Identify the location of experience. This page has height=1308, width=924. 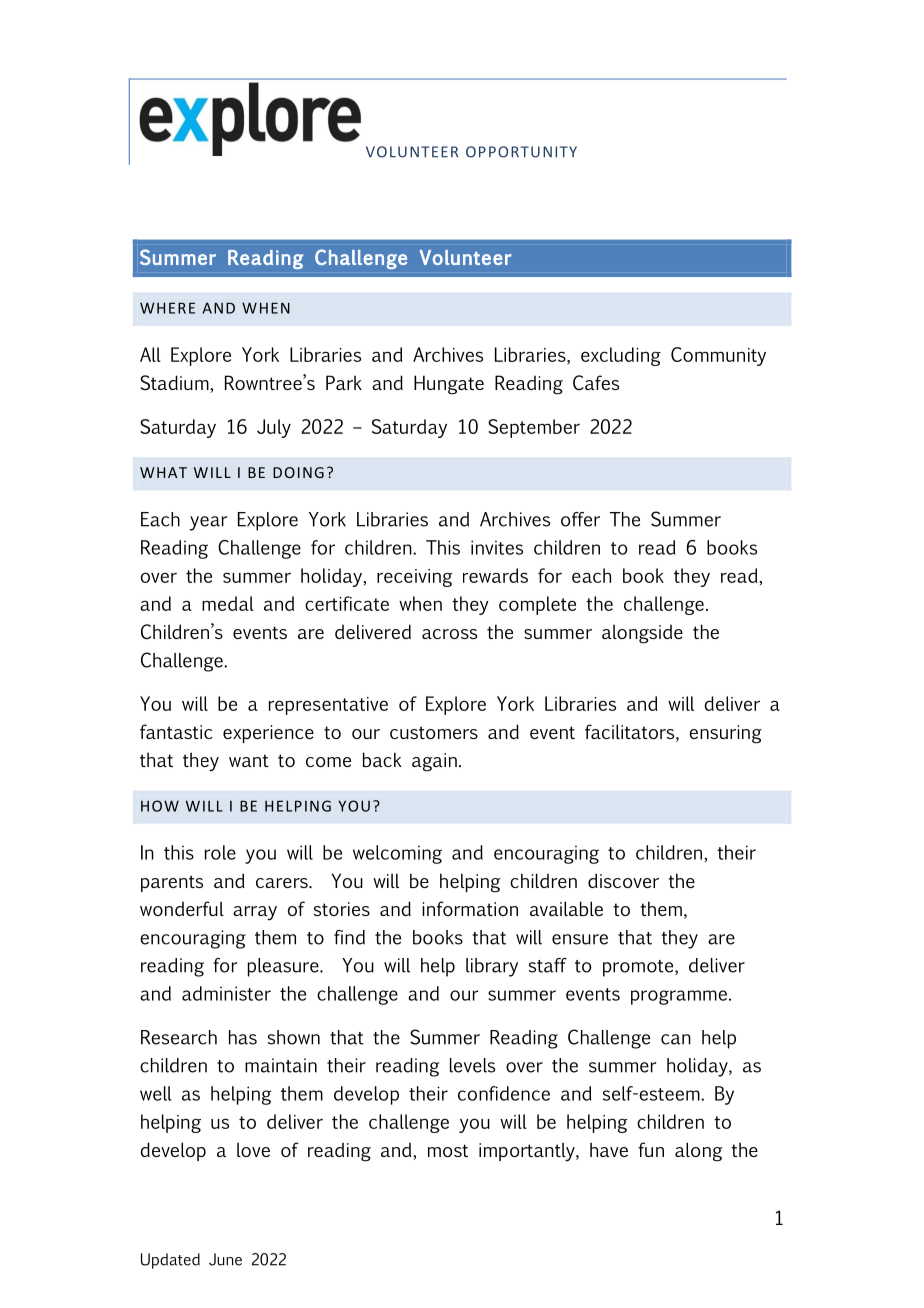
(268, 734).
